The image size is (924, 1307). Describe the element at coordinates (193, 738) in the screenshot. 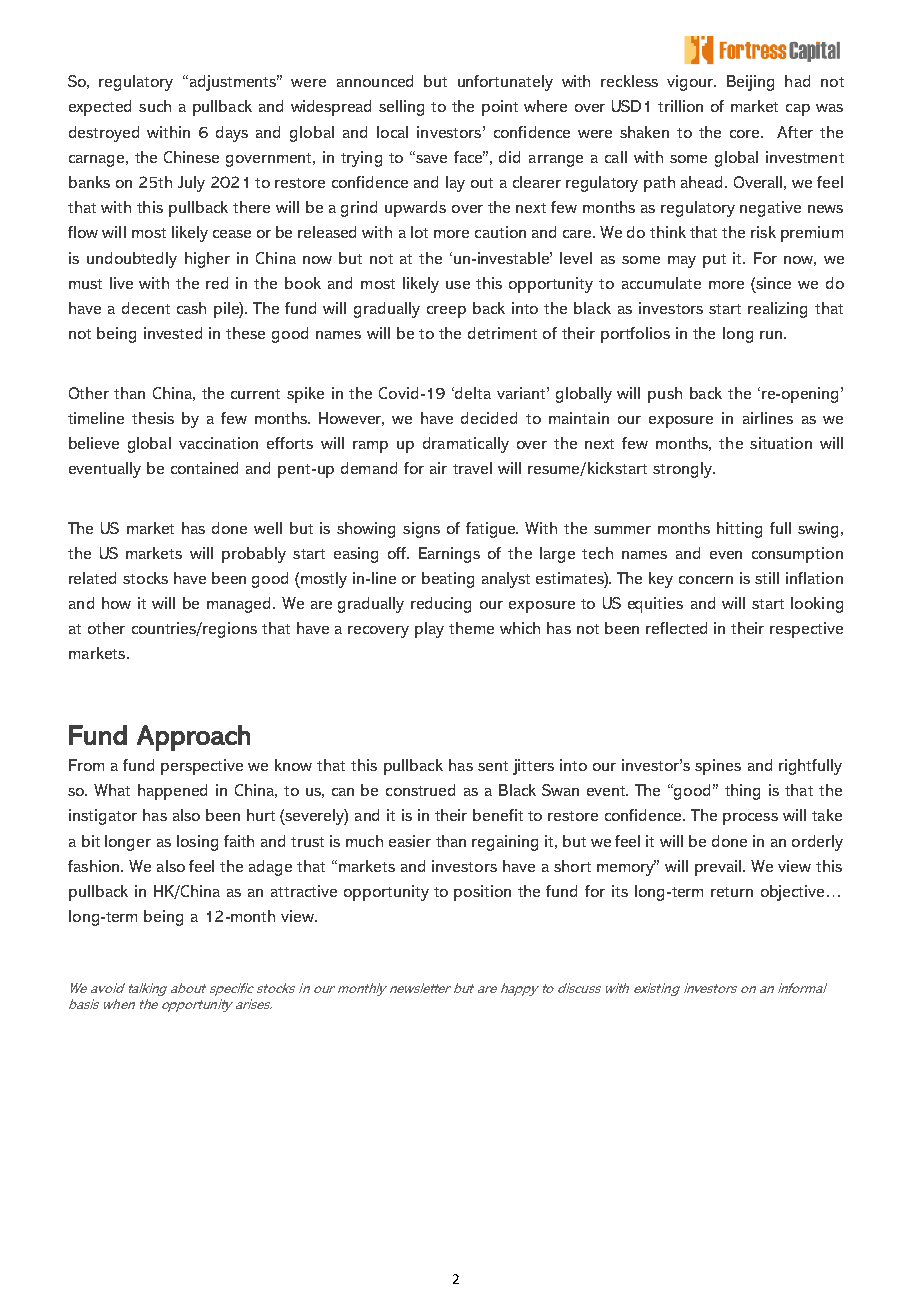

I see `Approach` at that location.
